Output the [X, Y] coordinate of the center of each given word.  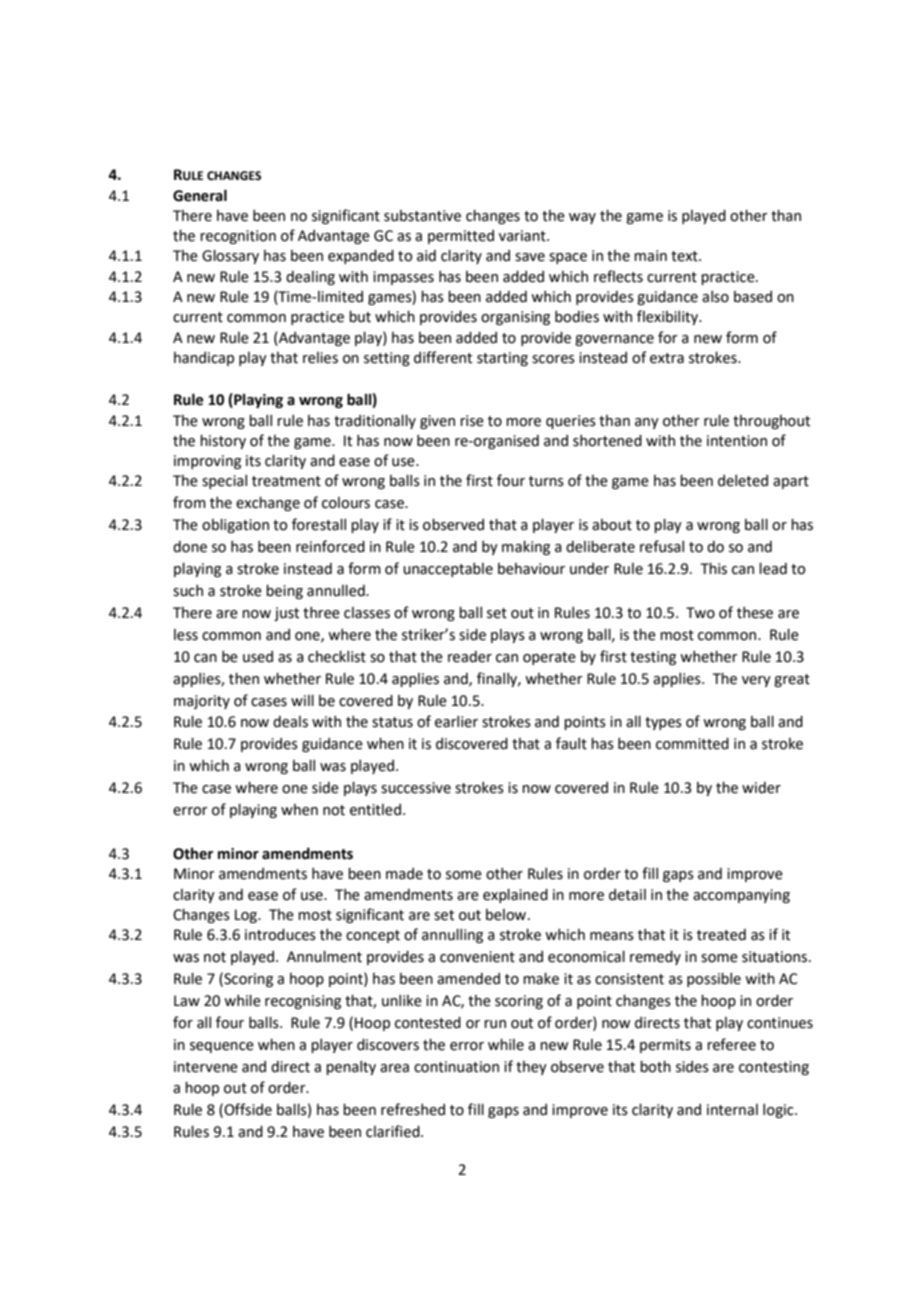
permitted [461, 237]
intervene [206, 1067]
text [685, 256]
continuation [456, 1067]
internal [732, 1110]
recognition [238, 237]
